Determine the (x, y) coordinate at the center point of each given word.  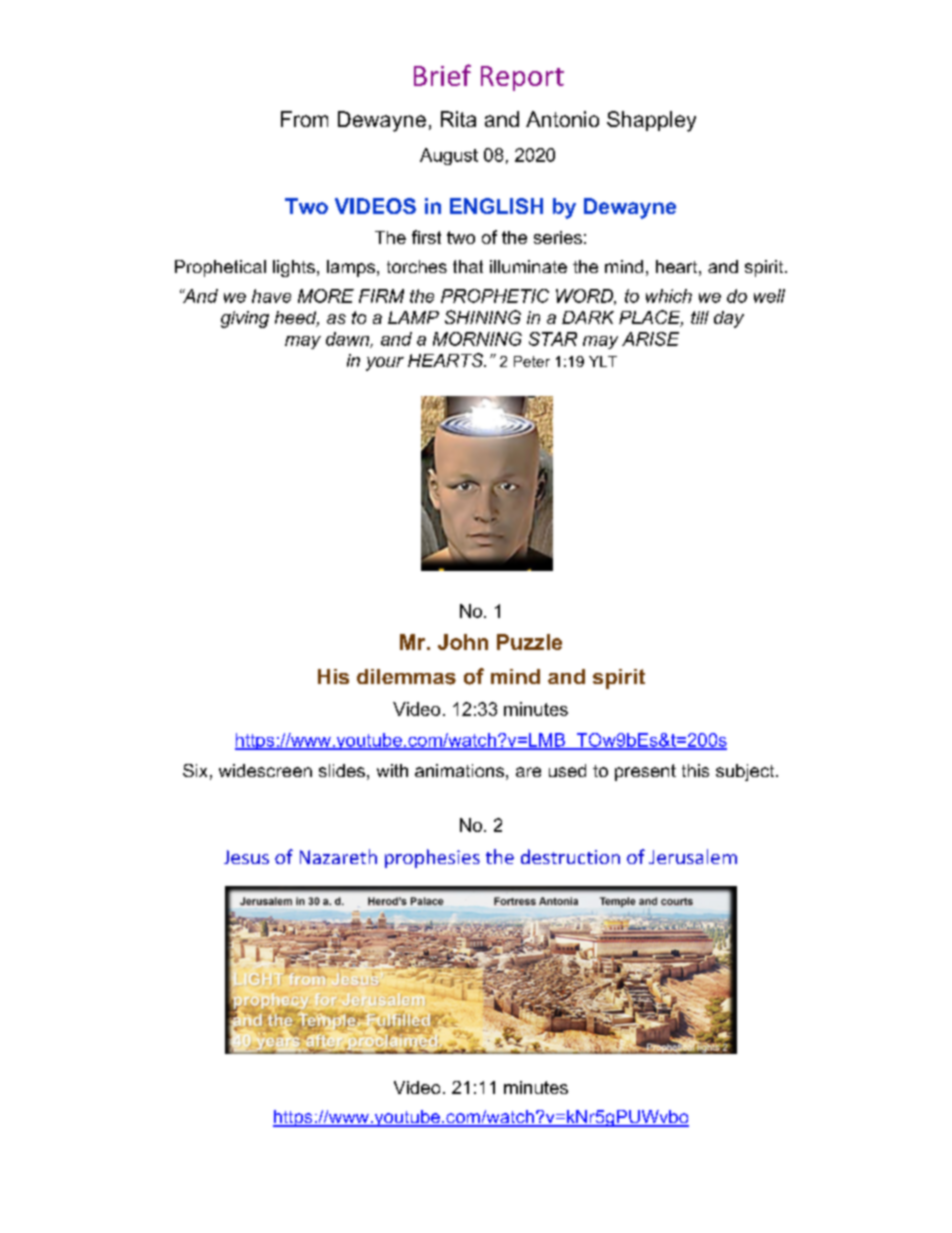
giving (245, 319)
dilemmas (406, 677)
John (463, 642)
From (304, 119)
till (700, 317)
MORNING (477, 339)
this (695, 770)
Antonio (562, 119)
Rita (458, 119)
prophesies (432, 858)
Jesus (246, 857)
